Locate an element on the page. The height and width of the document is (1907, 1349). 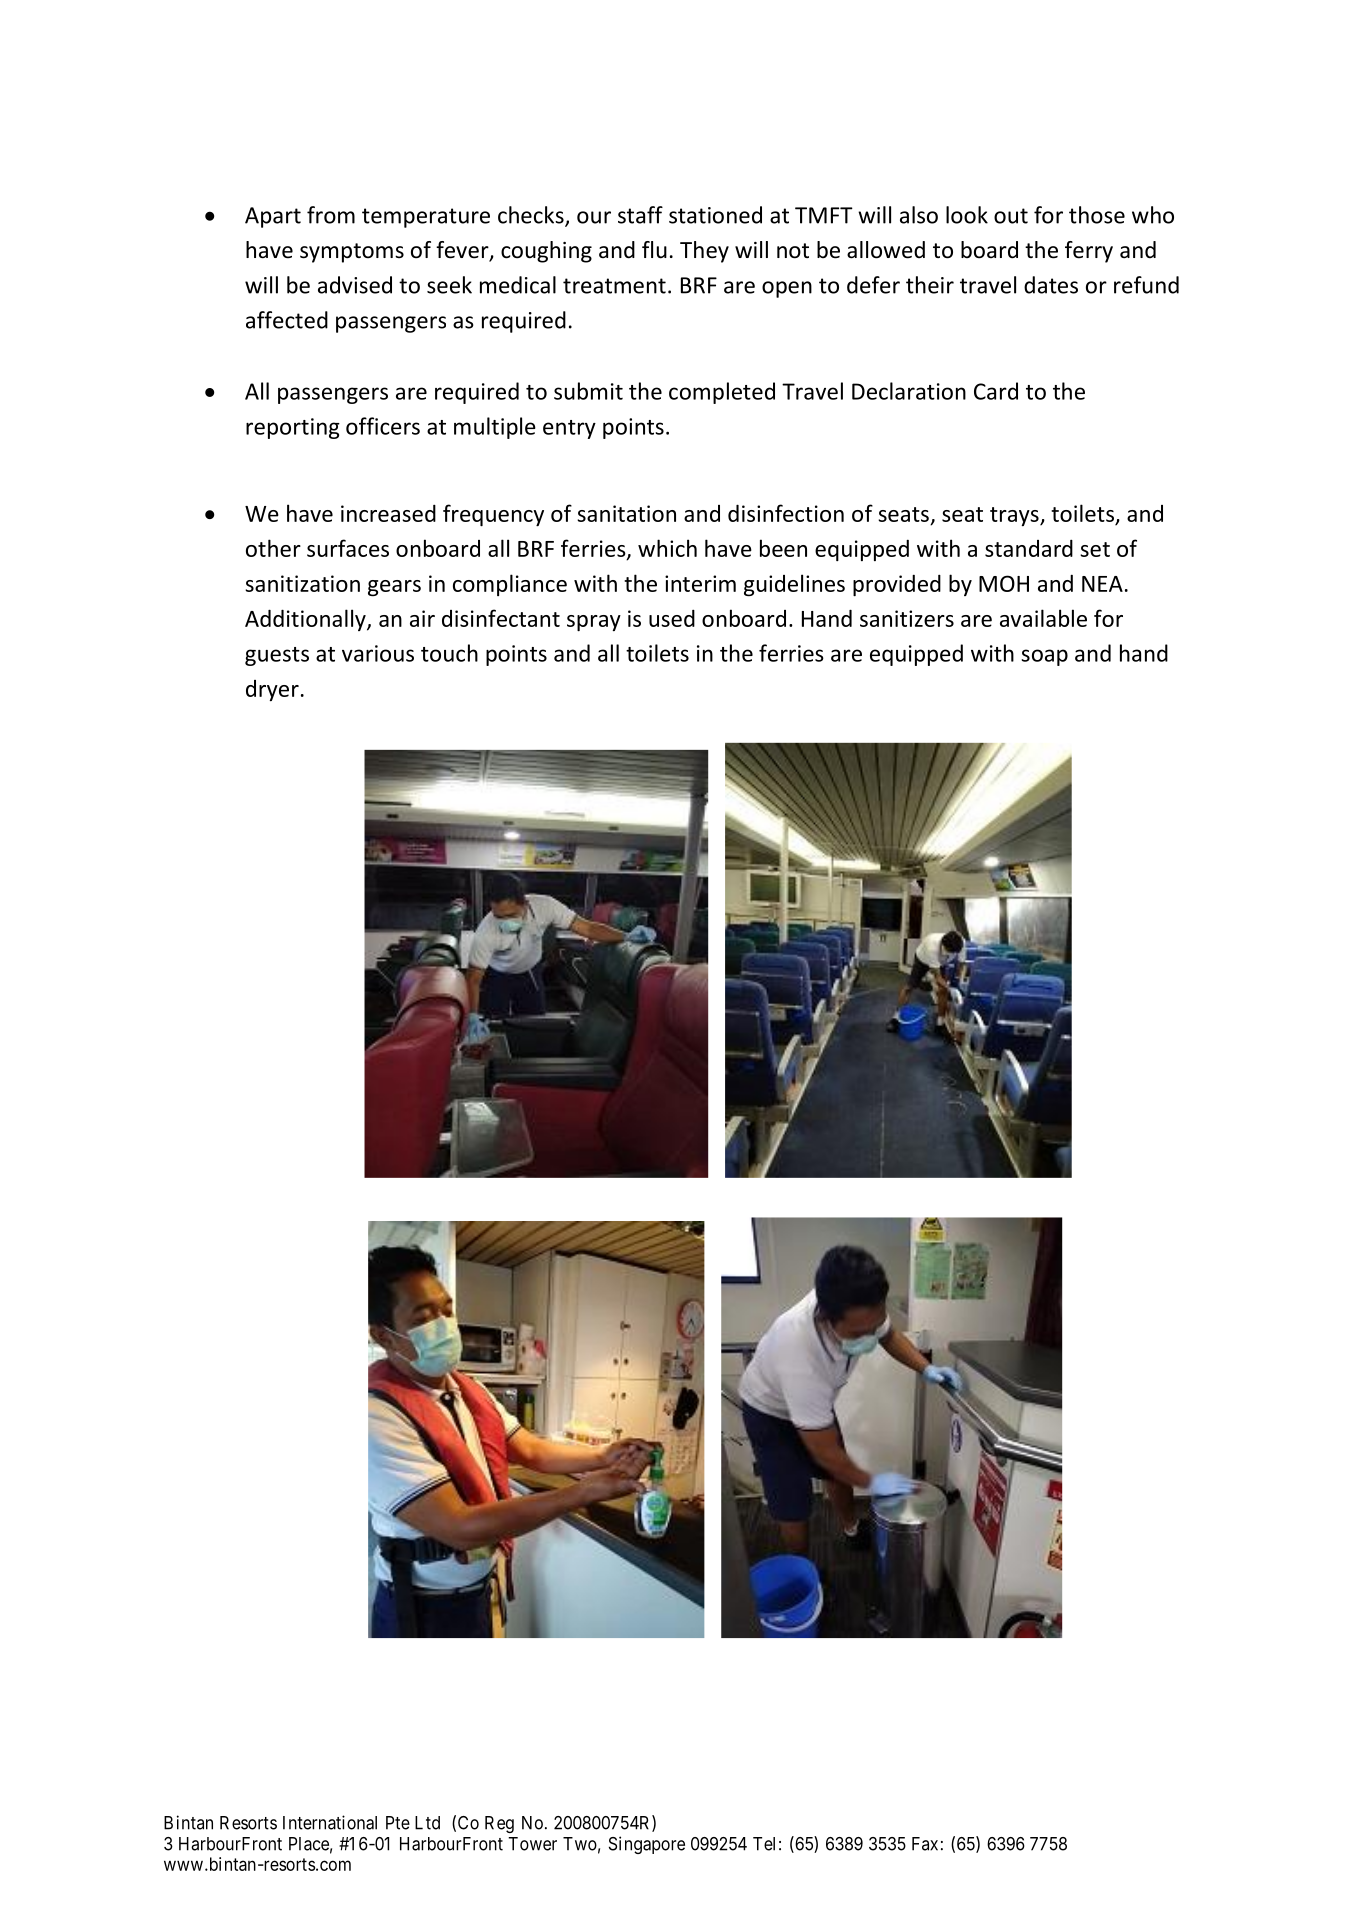
spray is located at coordinates (594, 623).
